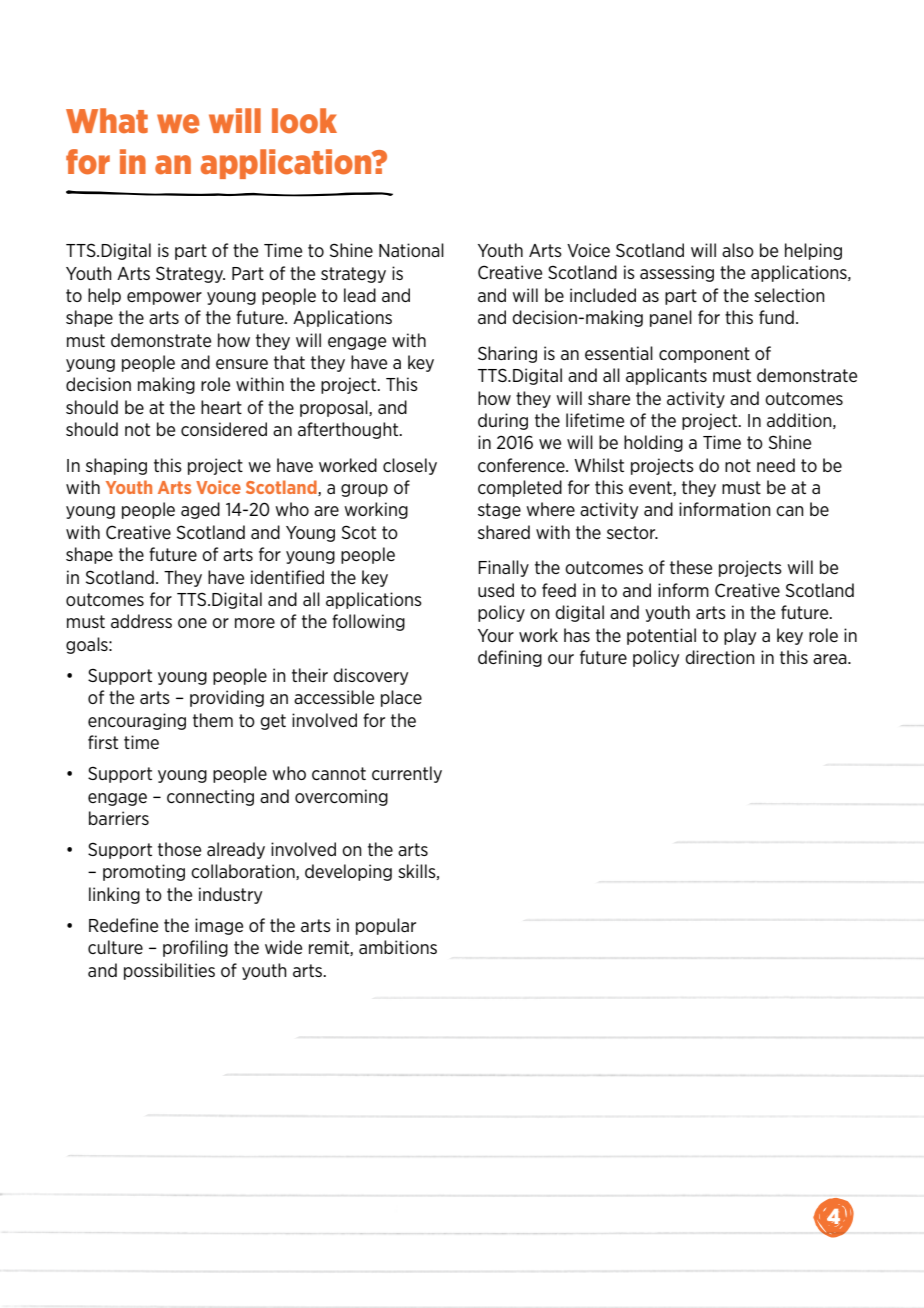 The image size is (924, 1308). What do you see at coordinates (738, 250) in the screenshot?
I see `also` at bounding box center [738, 250].
